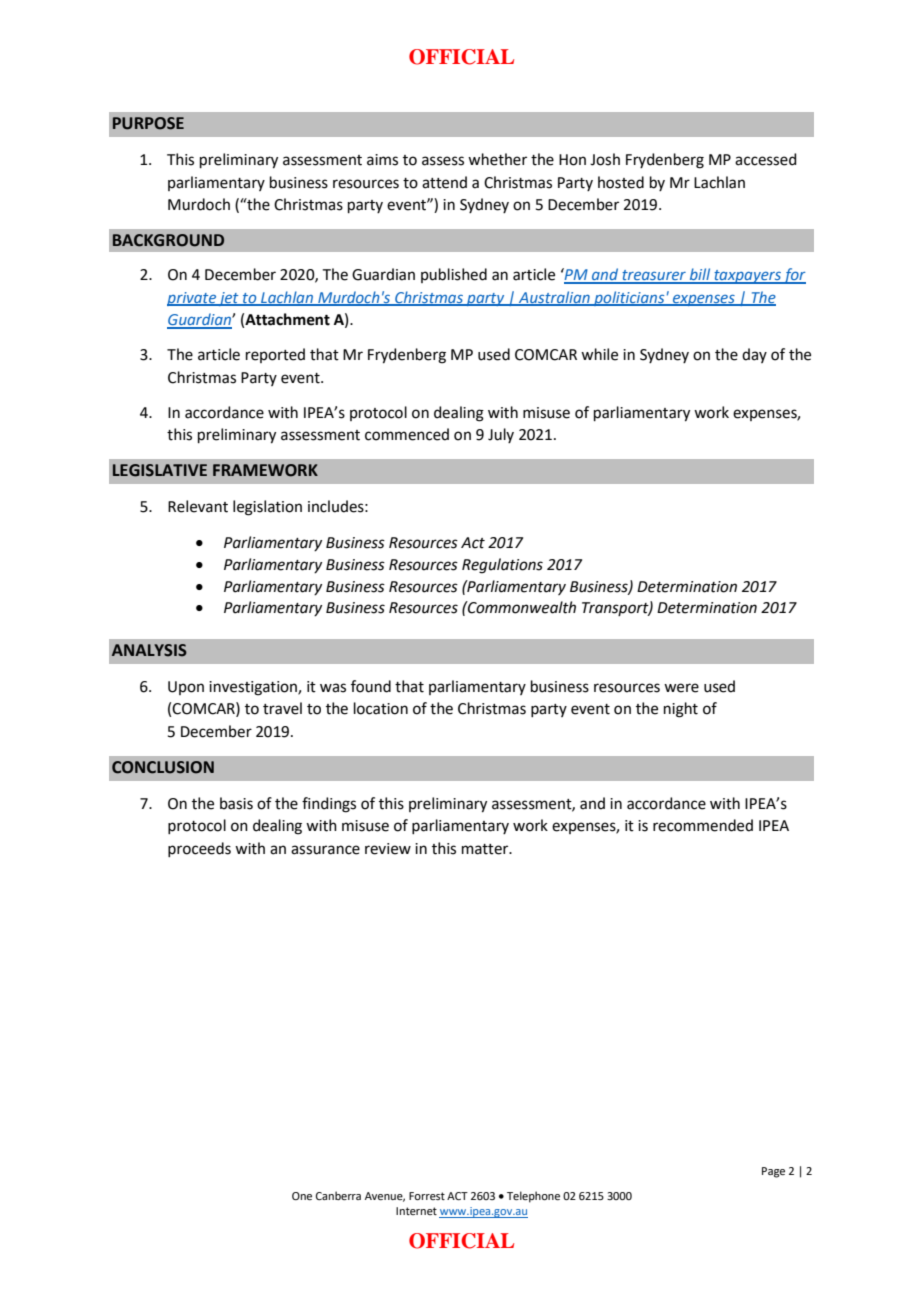  What do you see at coordinates (444, 182) in the screenshot?
I see `attend` at bounding box center [444, 182].
